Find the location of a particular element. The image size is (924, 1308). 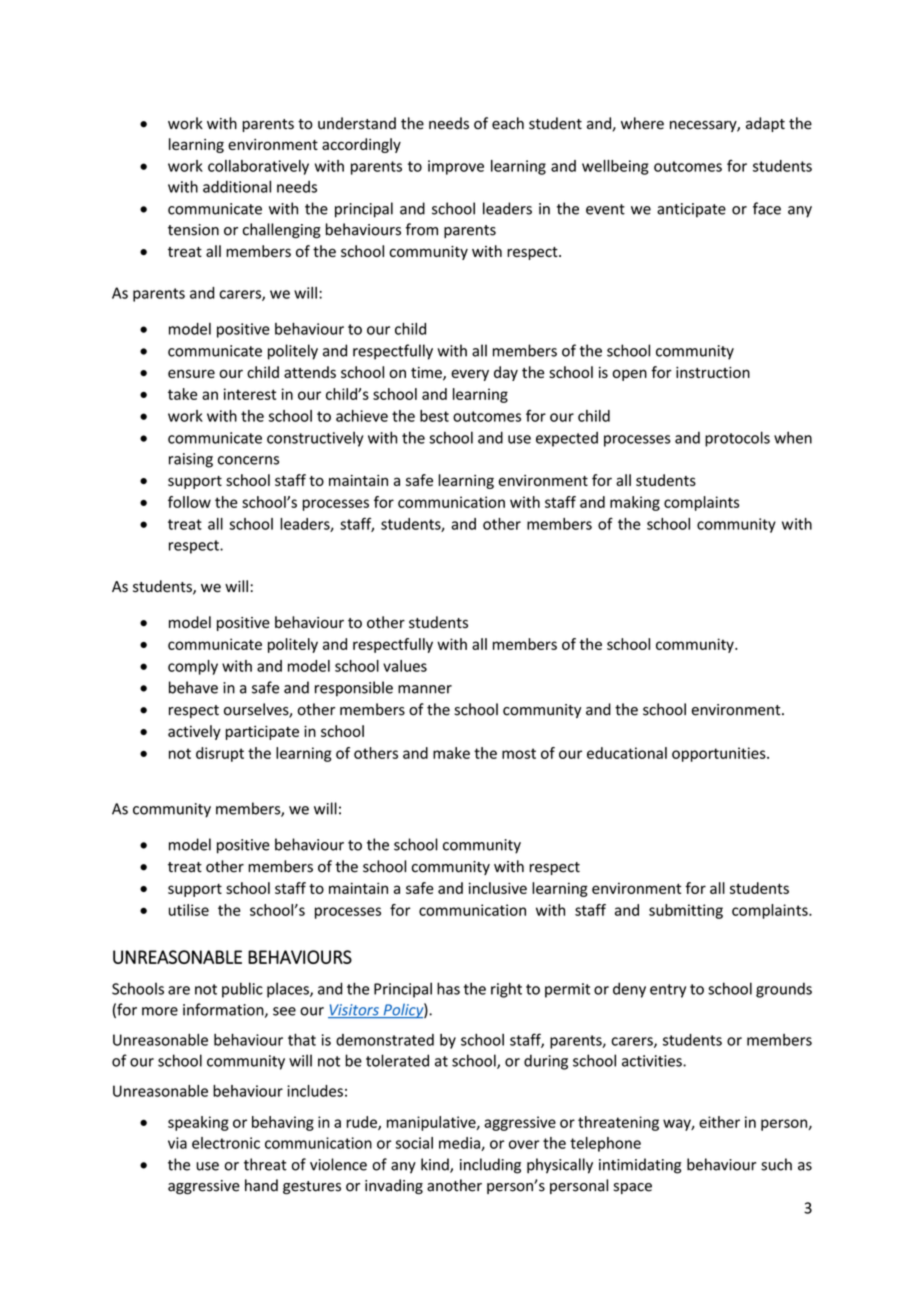

electronic is located at coordinates (226, 1143).
